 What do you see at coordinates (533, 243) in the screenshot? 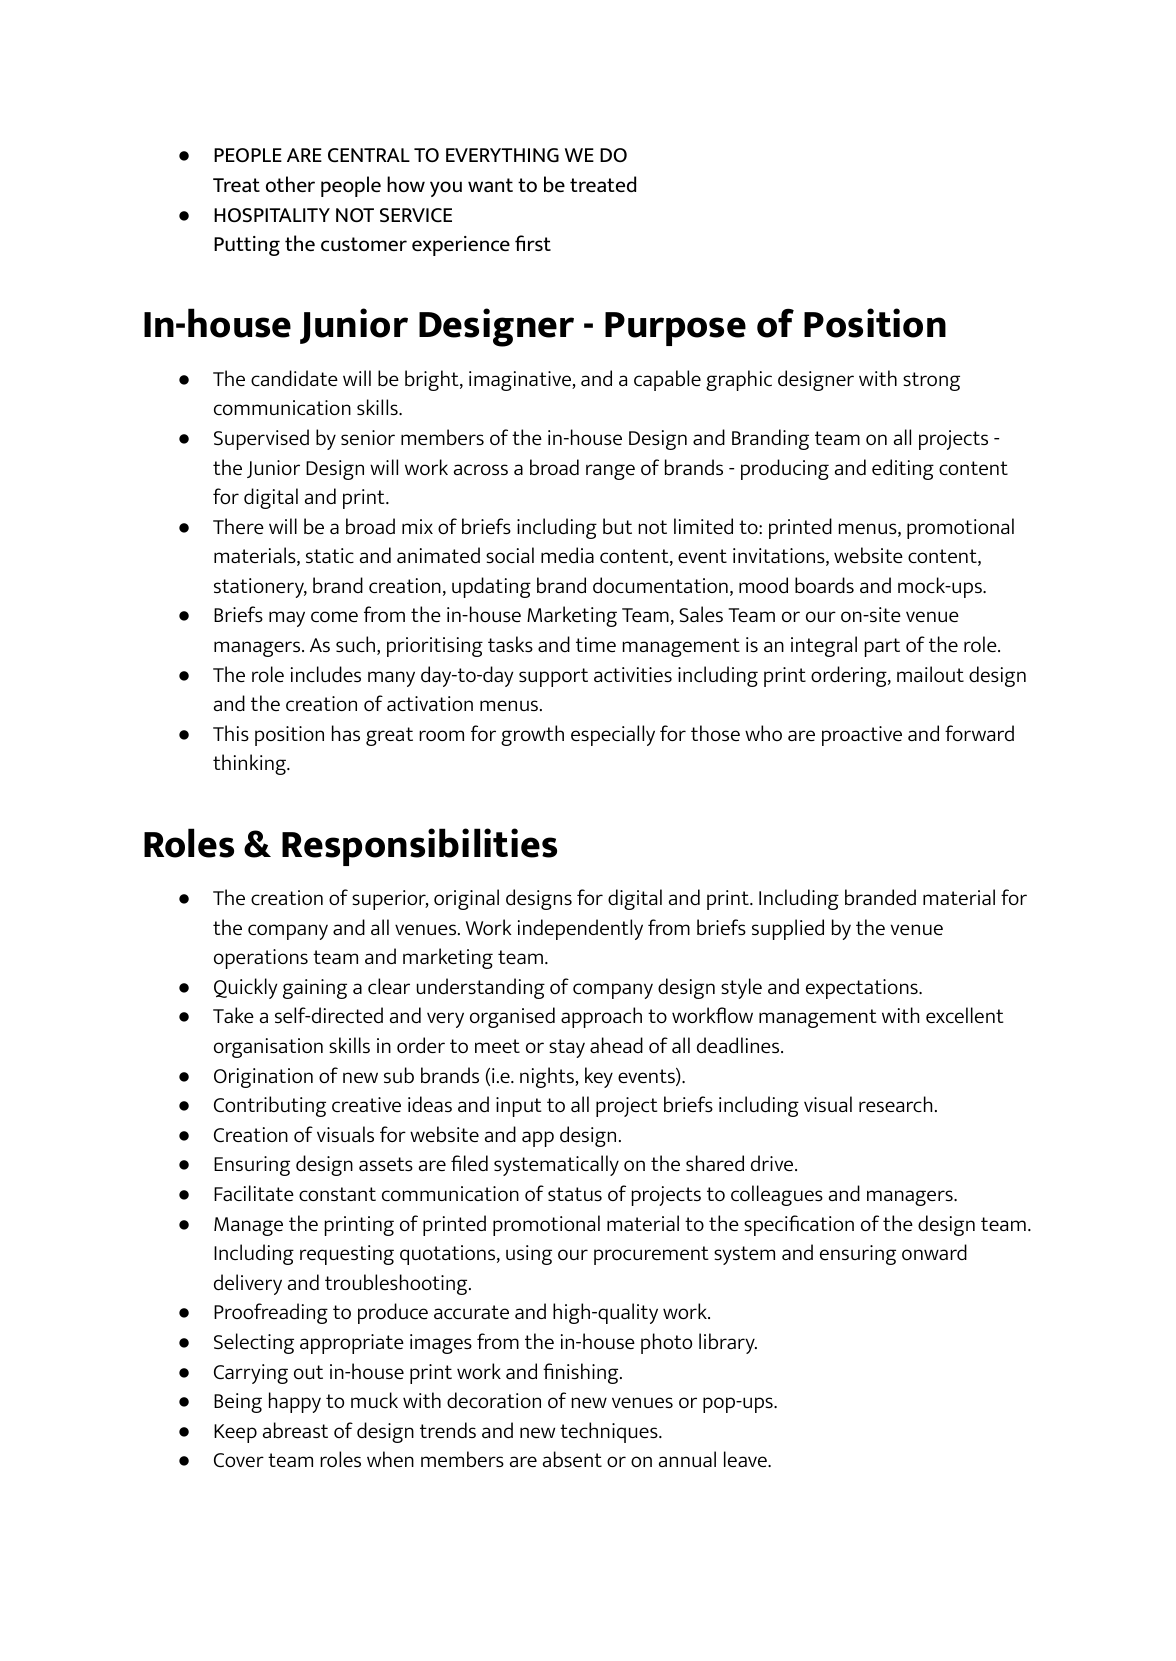
I see `first` at bounding box center [533, 243].
